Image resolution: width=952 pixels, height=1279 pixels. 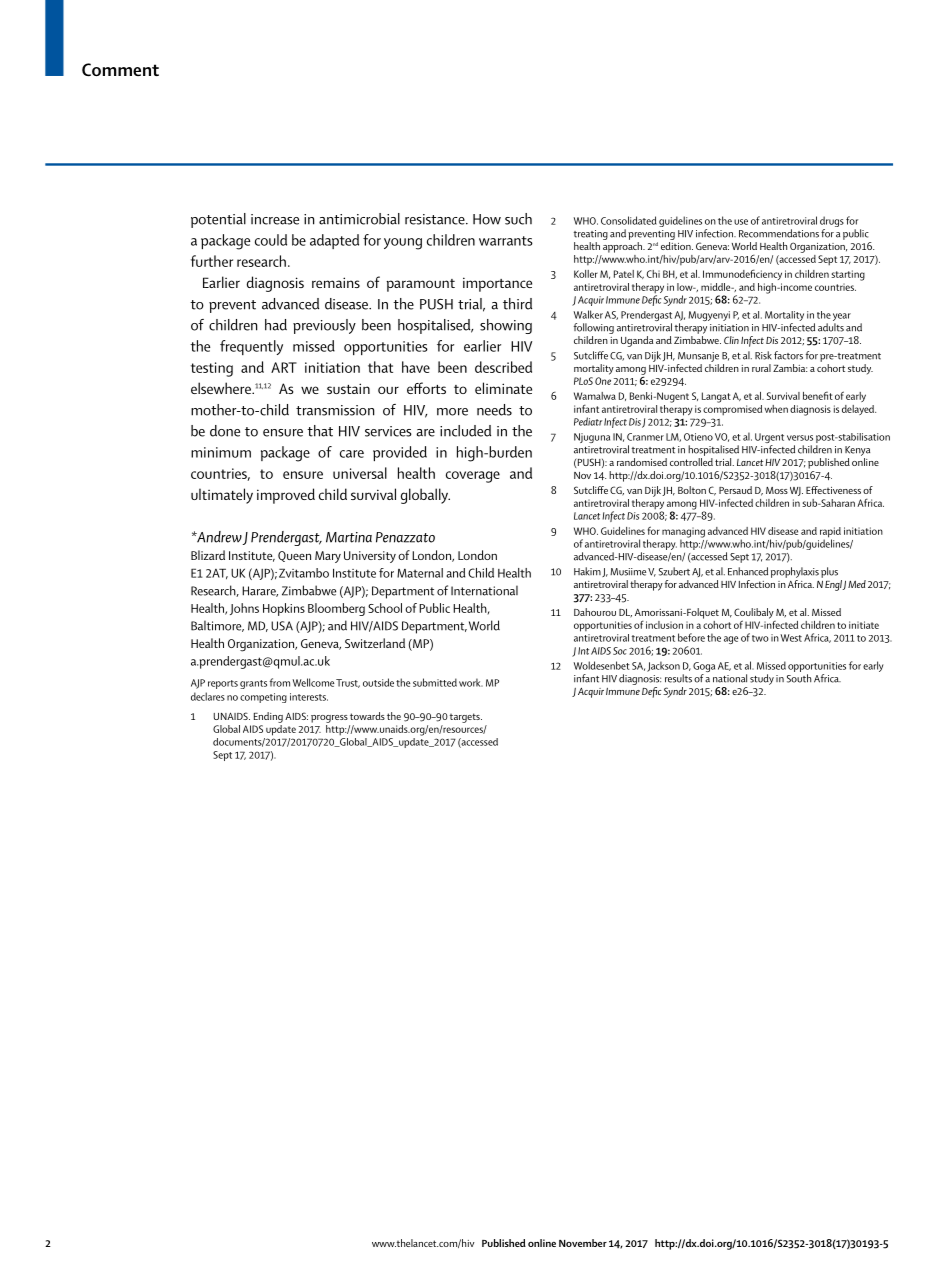 I want to click on use, so click(x=741, y=222).
